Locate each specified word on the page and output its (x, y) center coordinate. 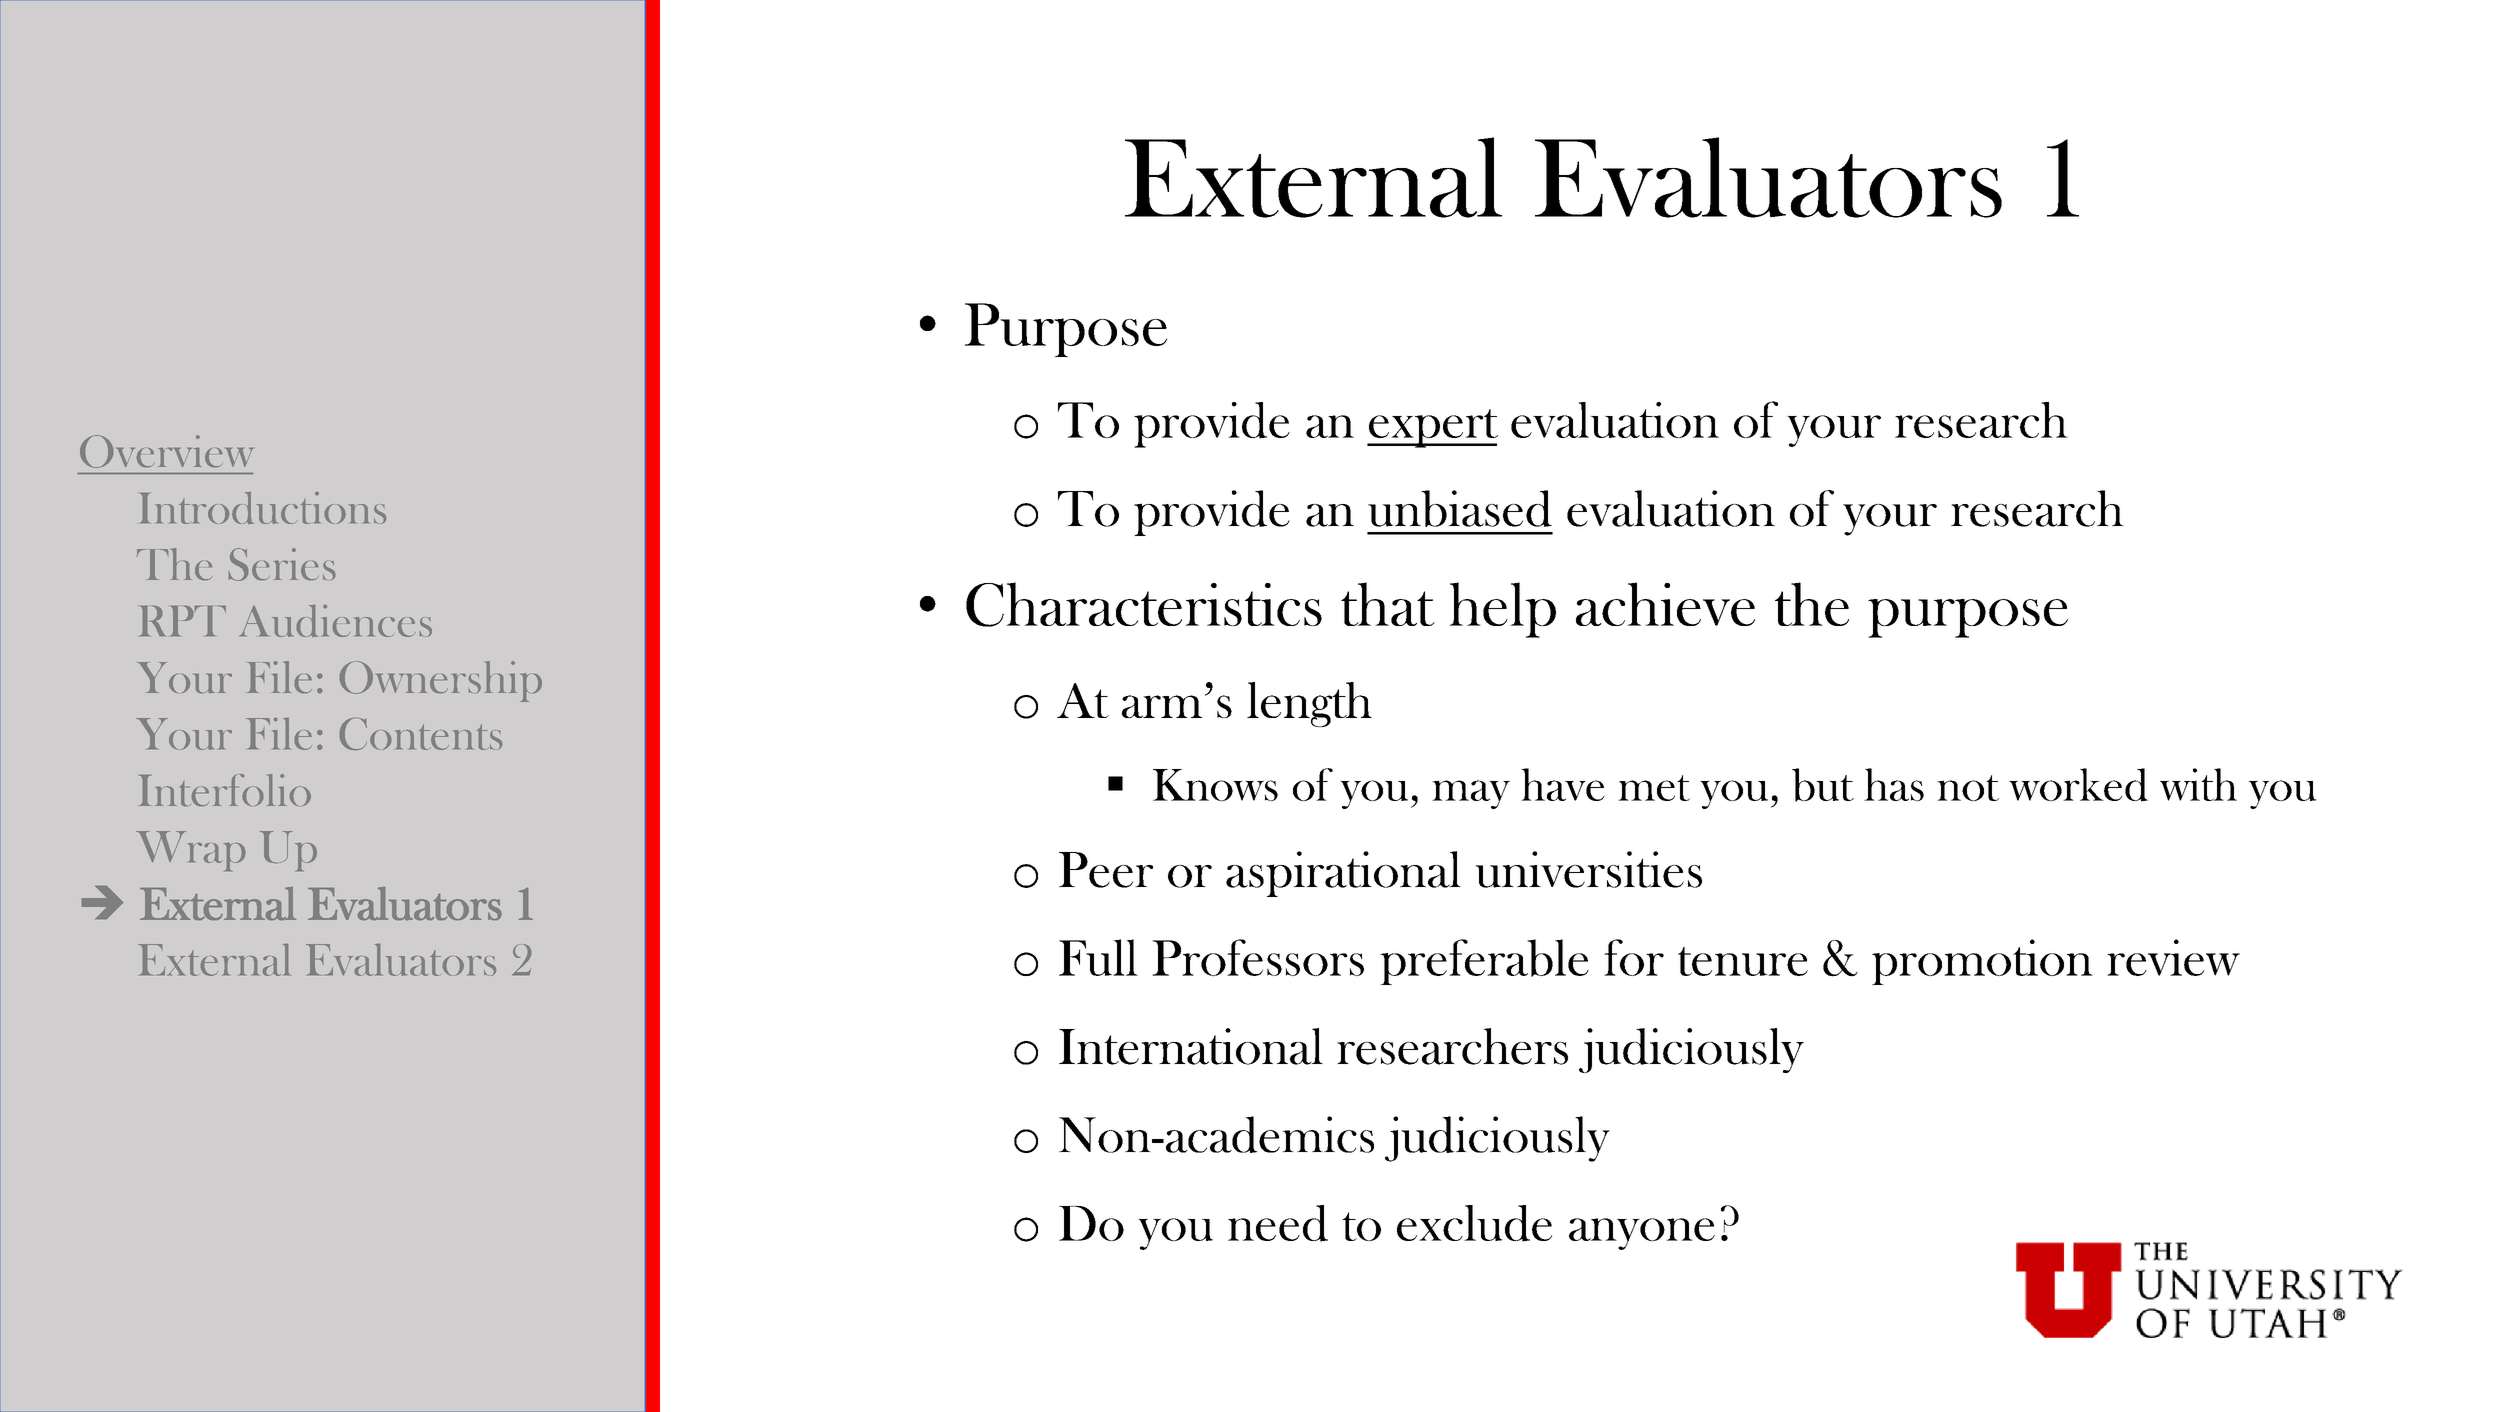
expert (1432, 428)
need (1278, 1223)
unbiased (1460, 508)
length (1309, 704)
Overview (167, 451)
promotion (1982, 962)
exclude (1474, 1223)
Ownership (441, 681)
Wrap (190, 851)
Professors (1258, 957)
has (1894, 784)
